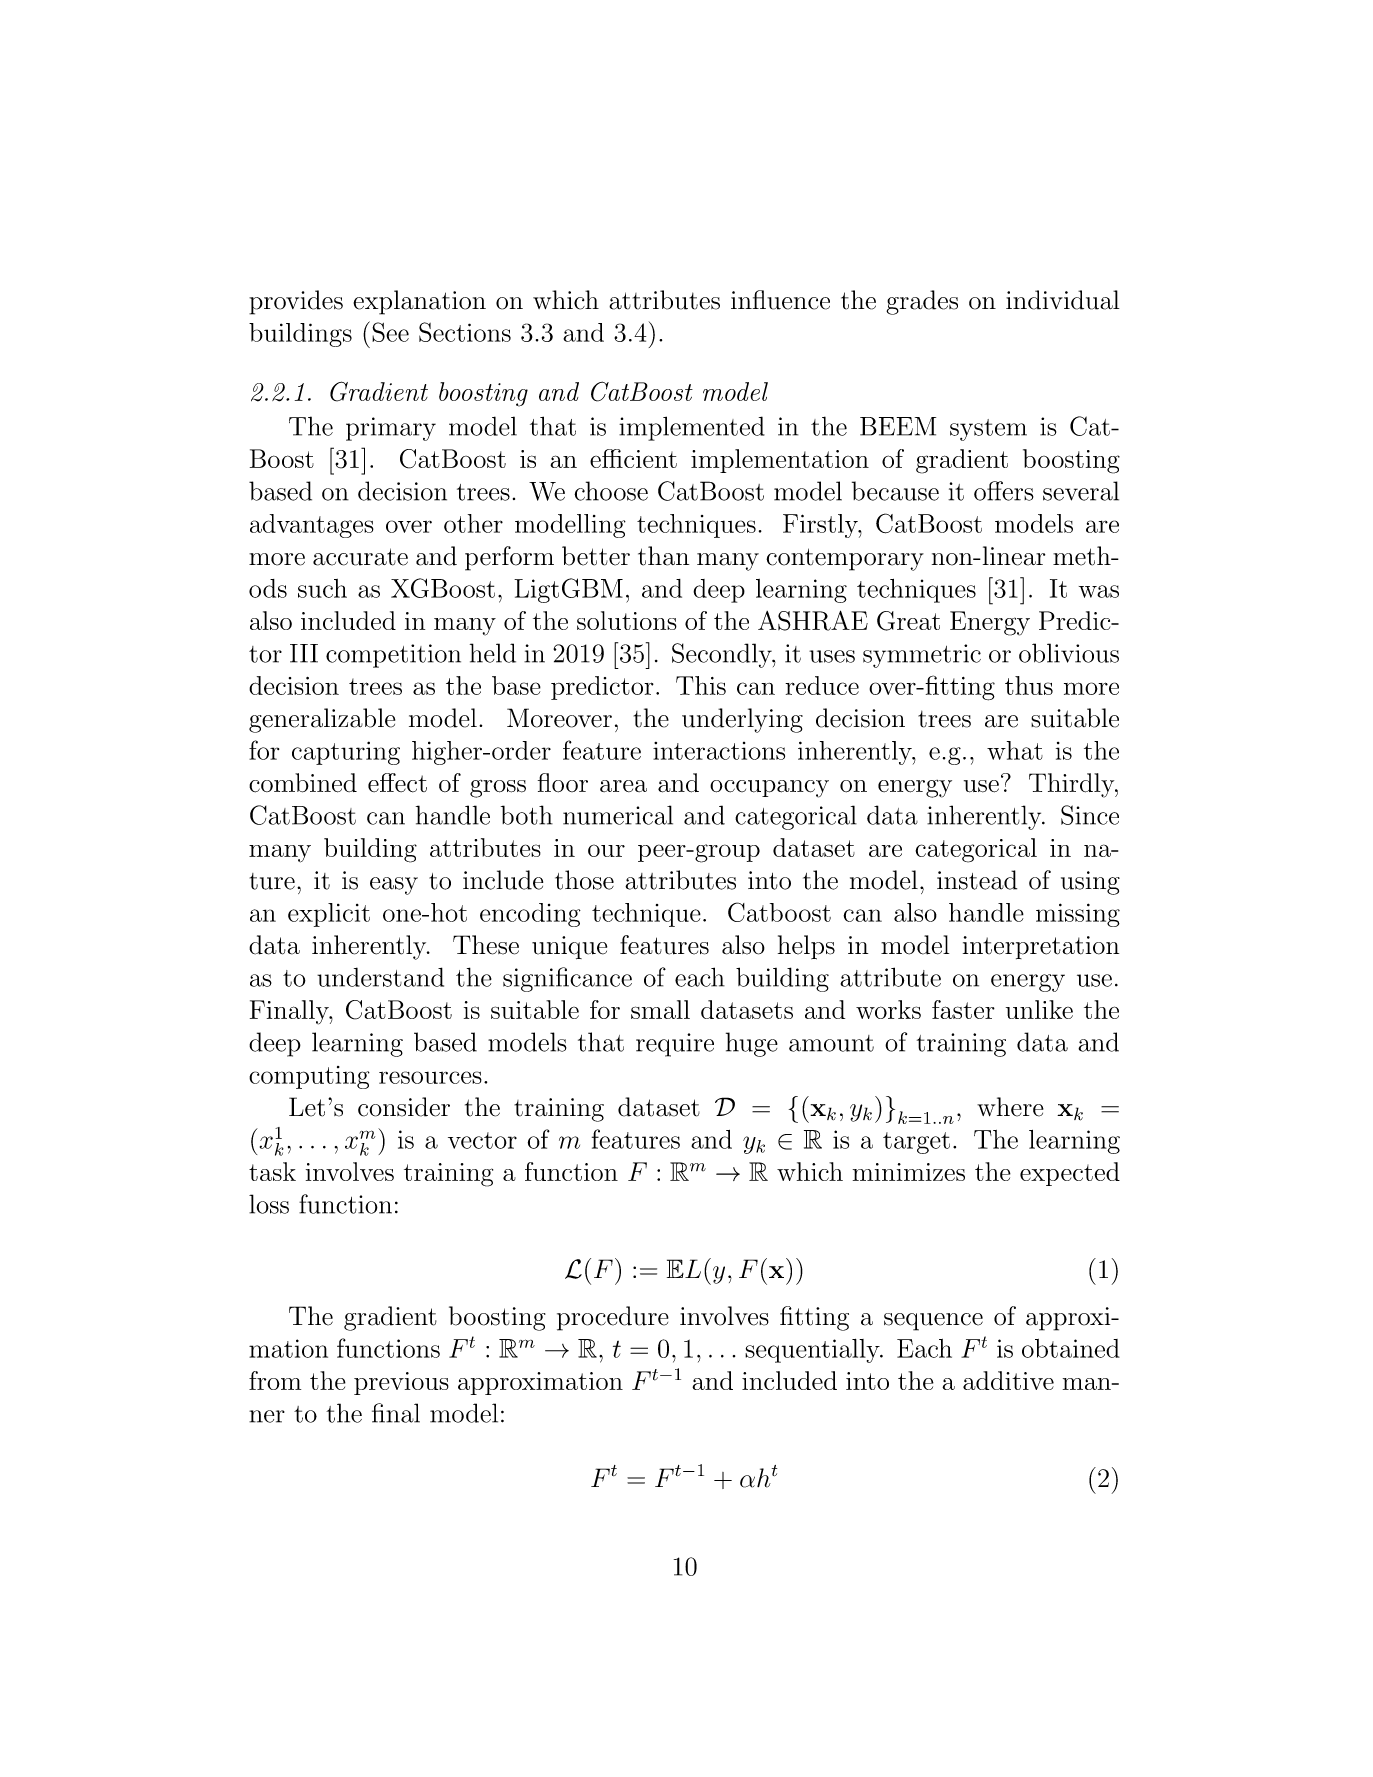 This page has width=1373, height=1777. Describe the element at coordinates (977, 880) in the page. I see `instead` at that location.
